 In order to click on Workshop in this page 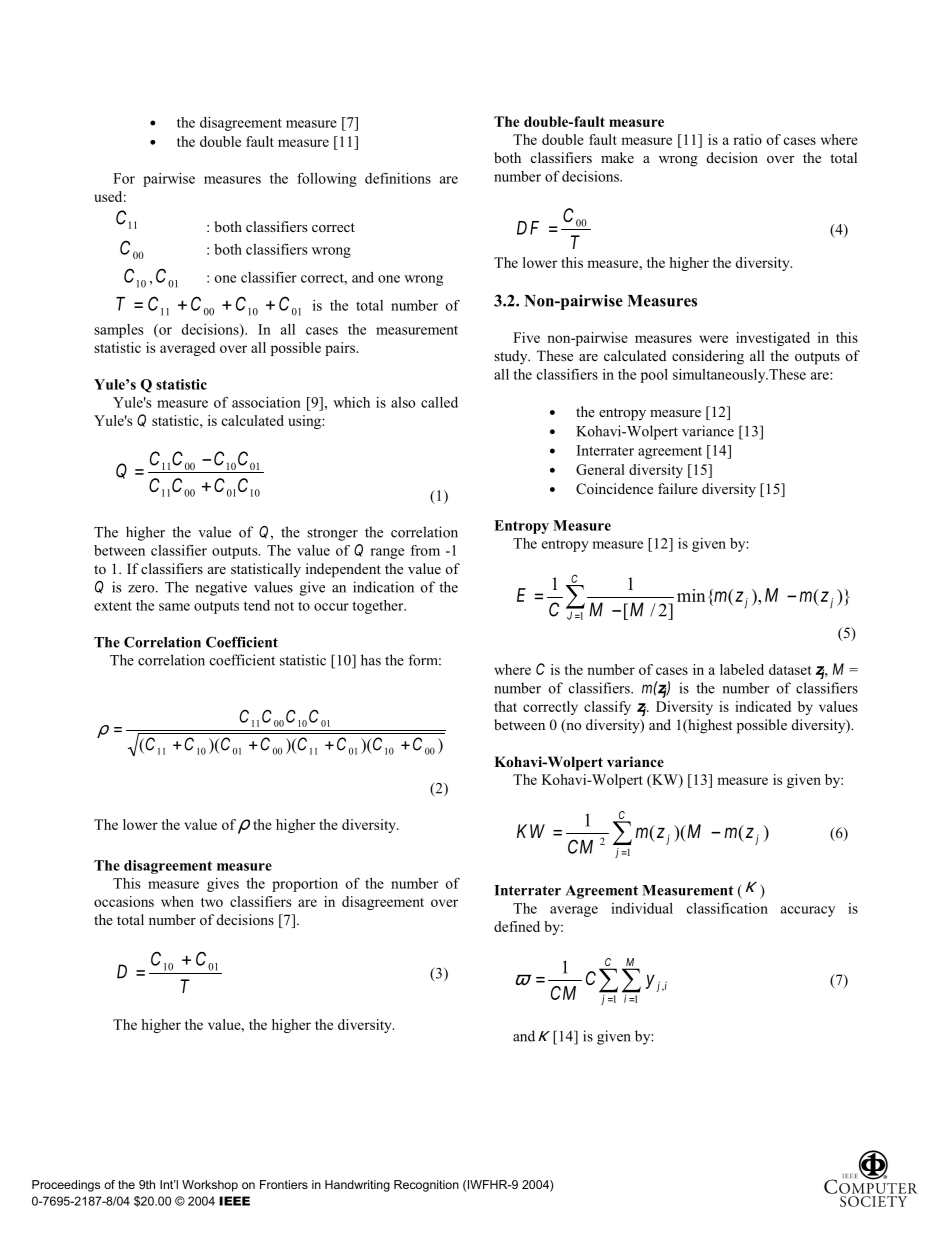, I will do `click(210, 1186)`.
